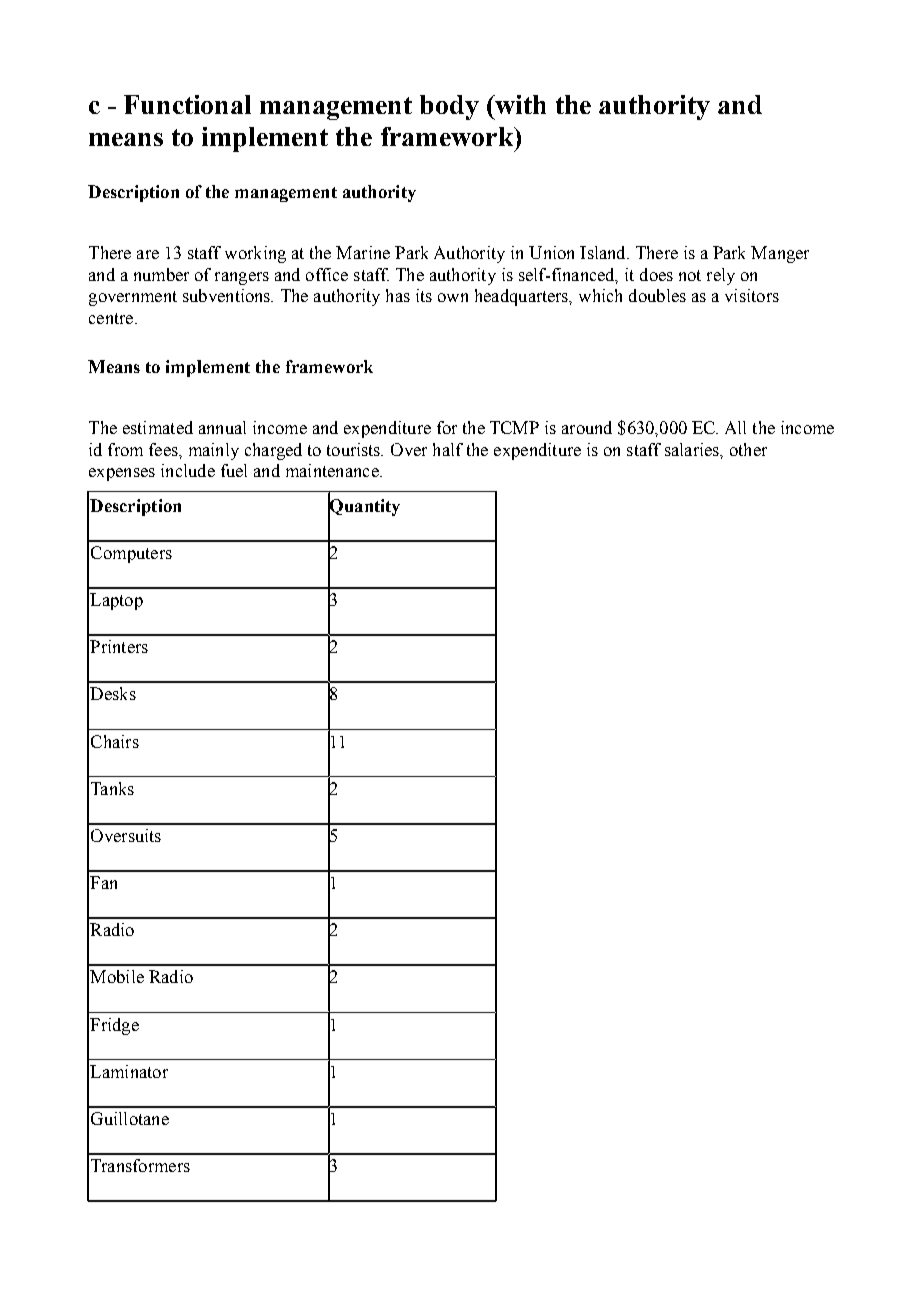  What do you see at coordinates (519, 104) in the screenshot?
I see `with` at bounding box center [519, 104].
